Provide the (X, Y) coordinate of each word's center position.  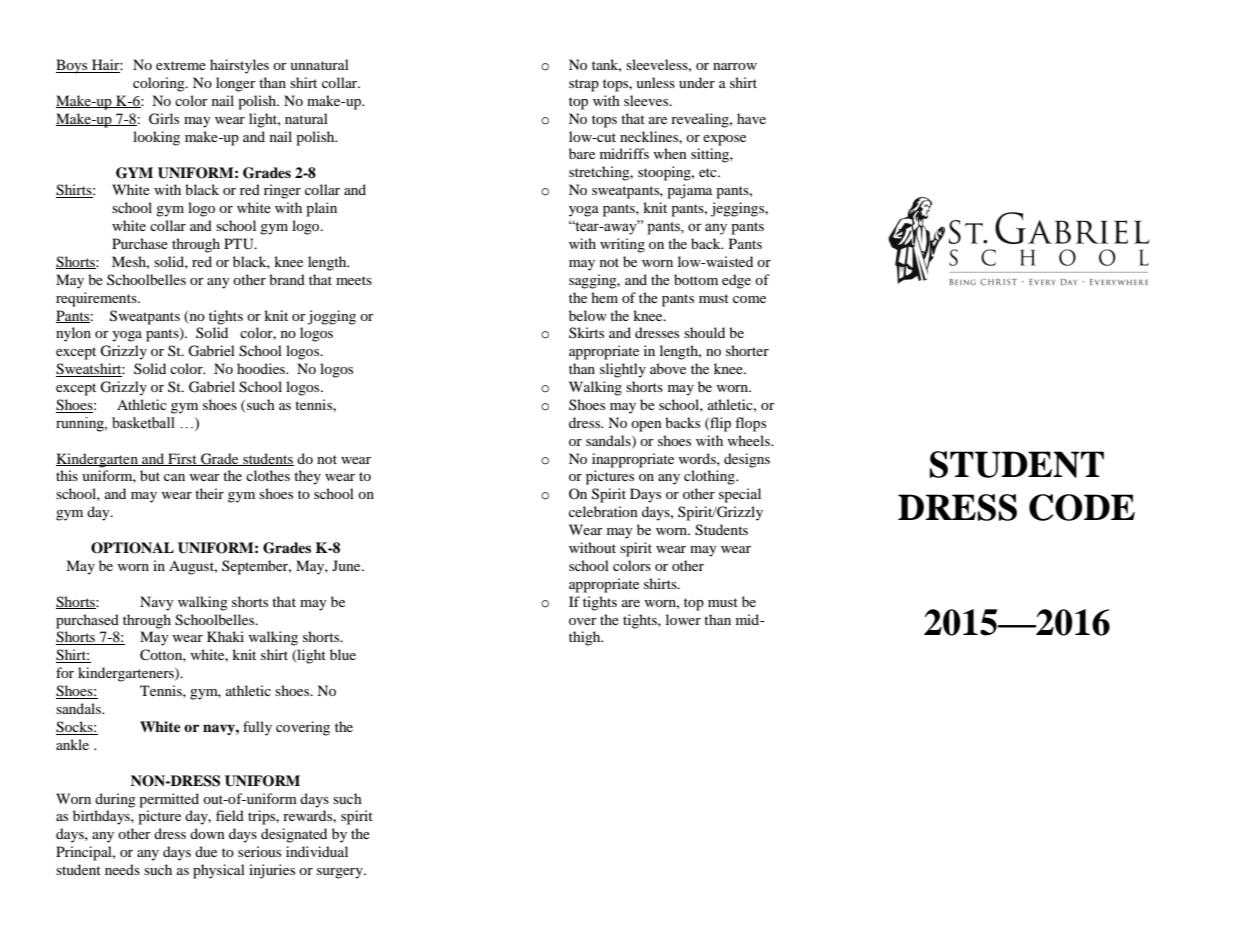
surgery (341, 873)
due (206, 851)
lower (683, 619)
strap (584, 85)
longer (236, 84)
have (751, 118)
